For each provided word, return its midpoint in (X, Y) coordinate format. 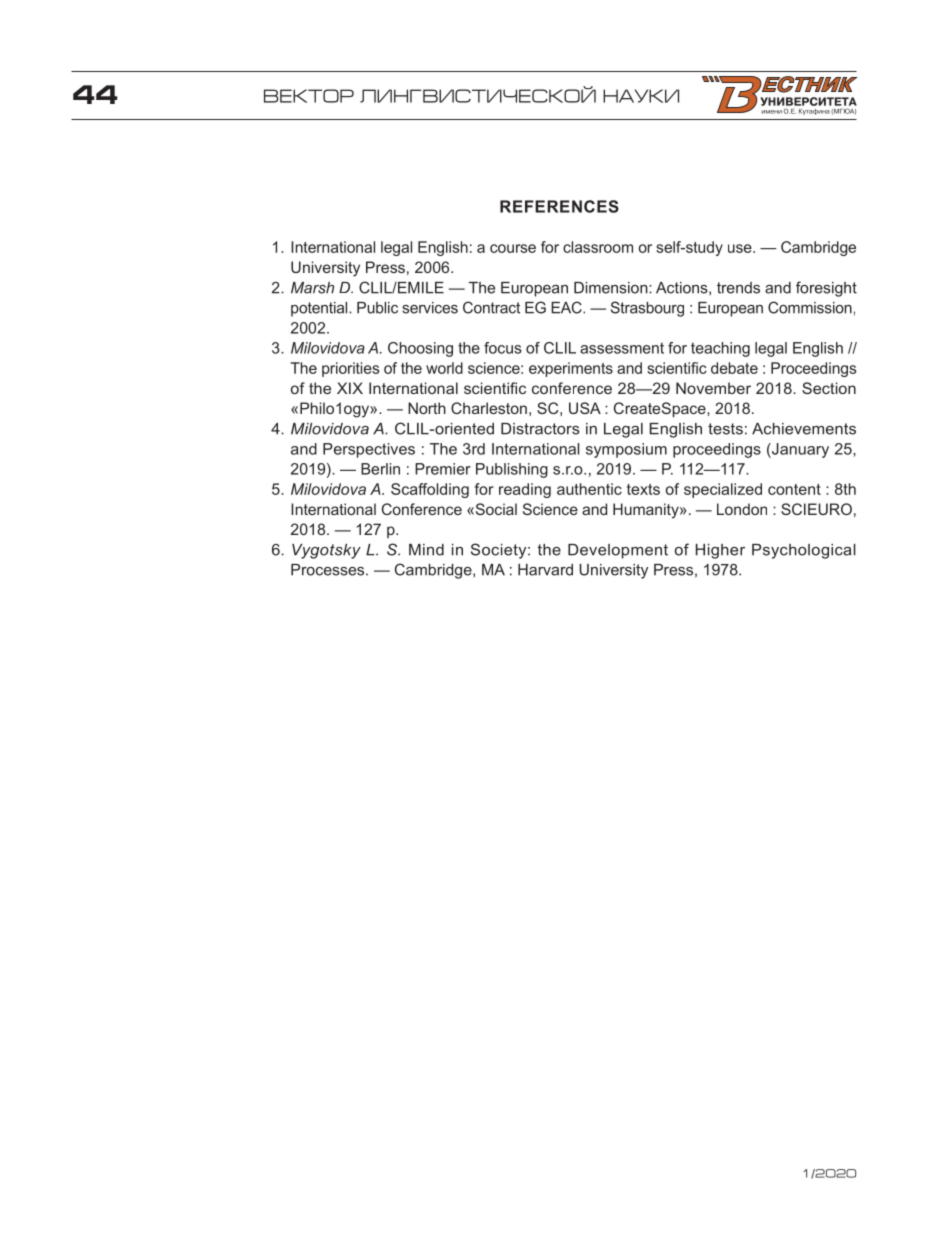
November (713, 388)
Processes (329, 570)
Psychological (804, 551)
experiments (571, 369)
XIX (350, 388)
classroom (598, 247)
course (513, 248)
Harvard (545, 570)
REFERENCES (559, 206)
